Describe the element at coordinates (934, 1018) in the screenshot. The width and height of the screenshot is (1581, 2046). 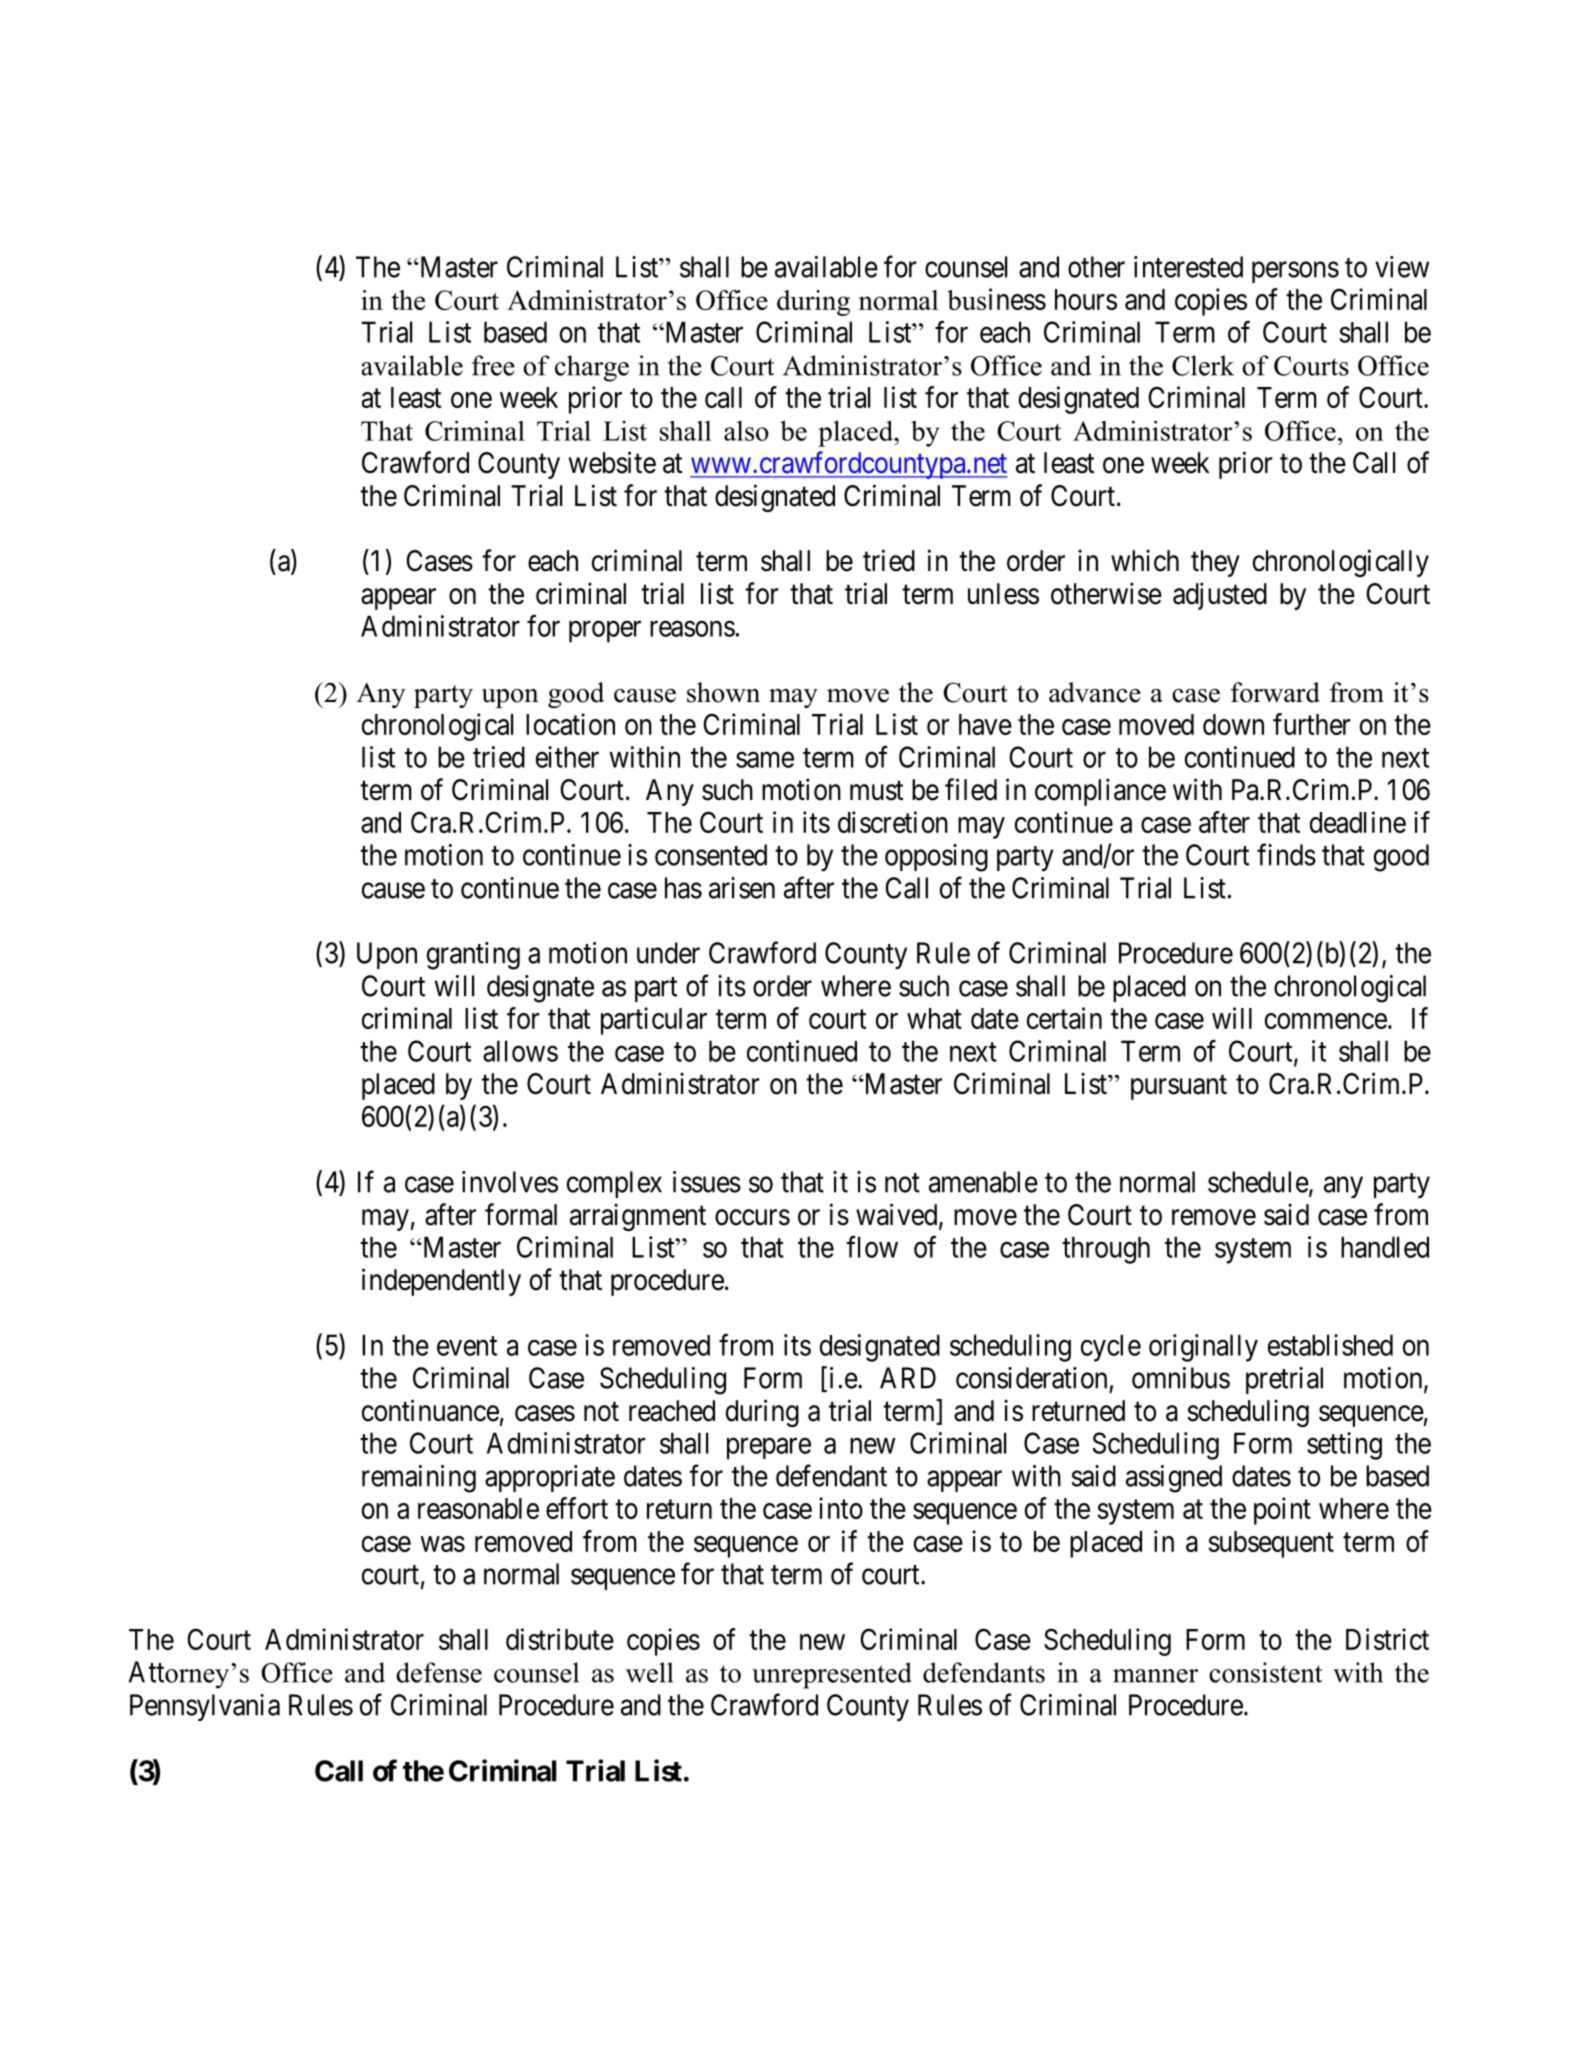
I see `what` at that location.
